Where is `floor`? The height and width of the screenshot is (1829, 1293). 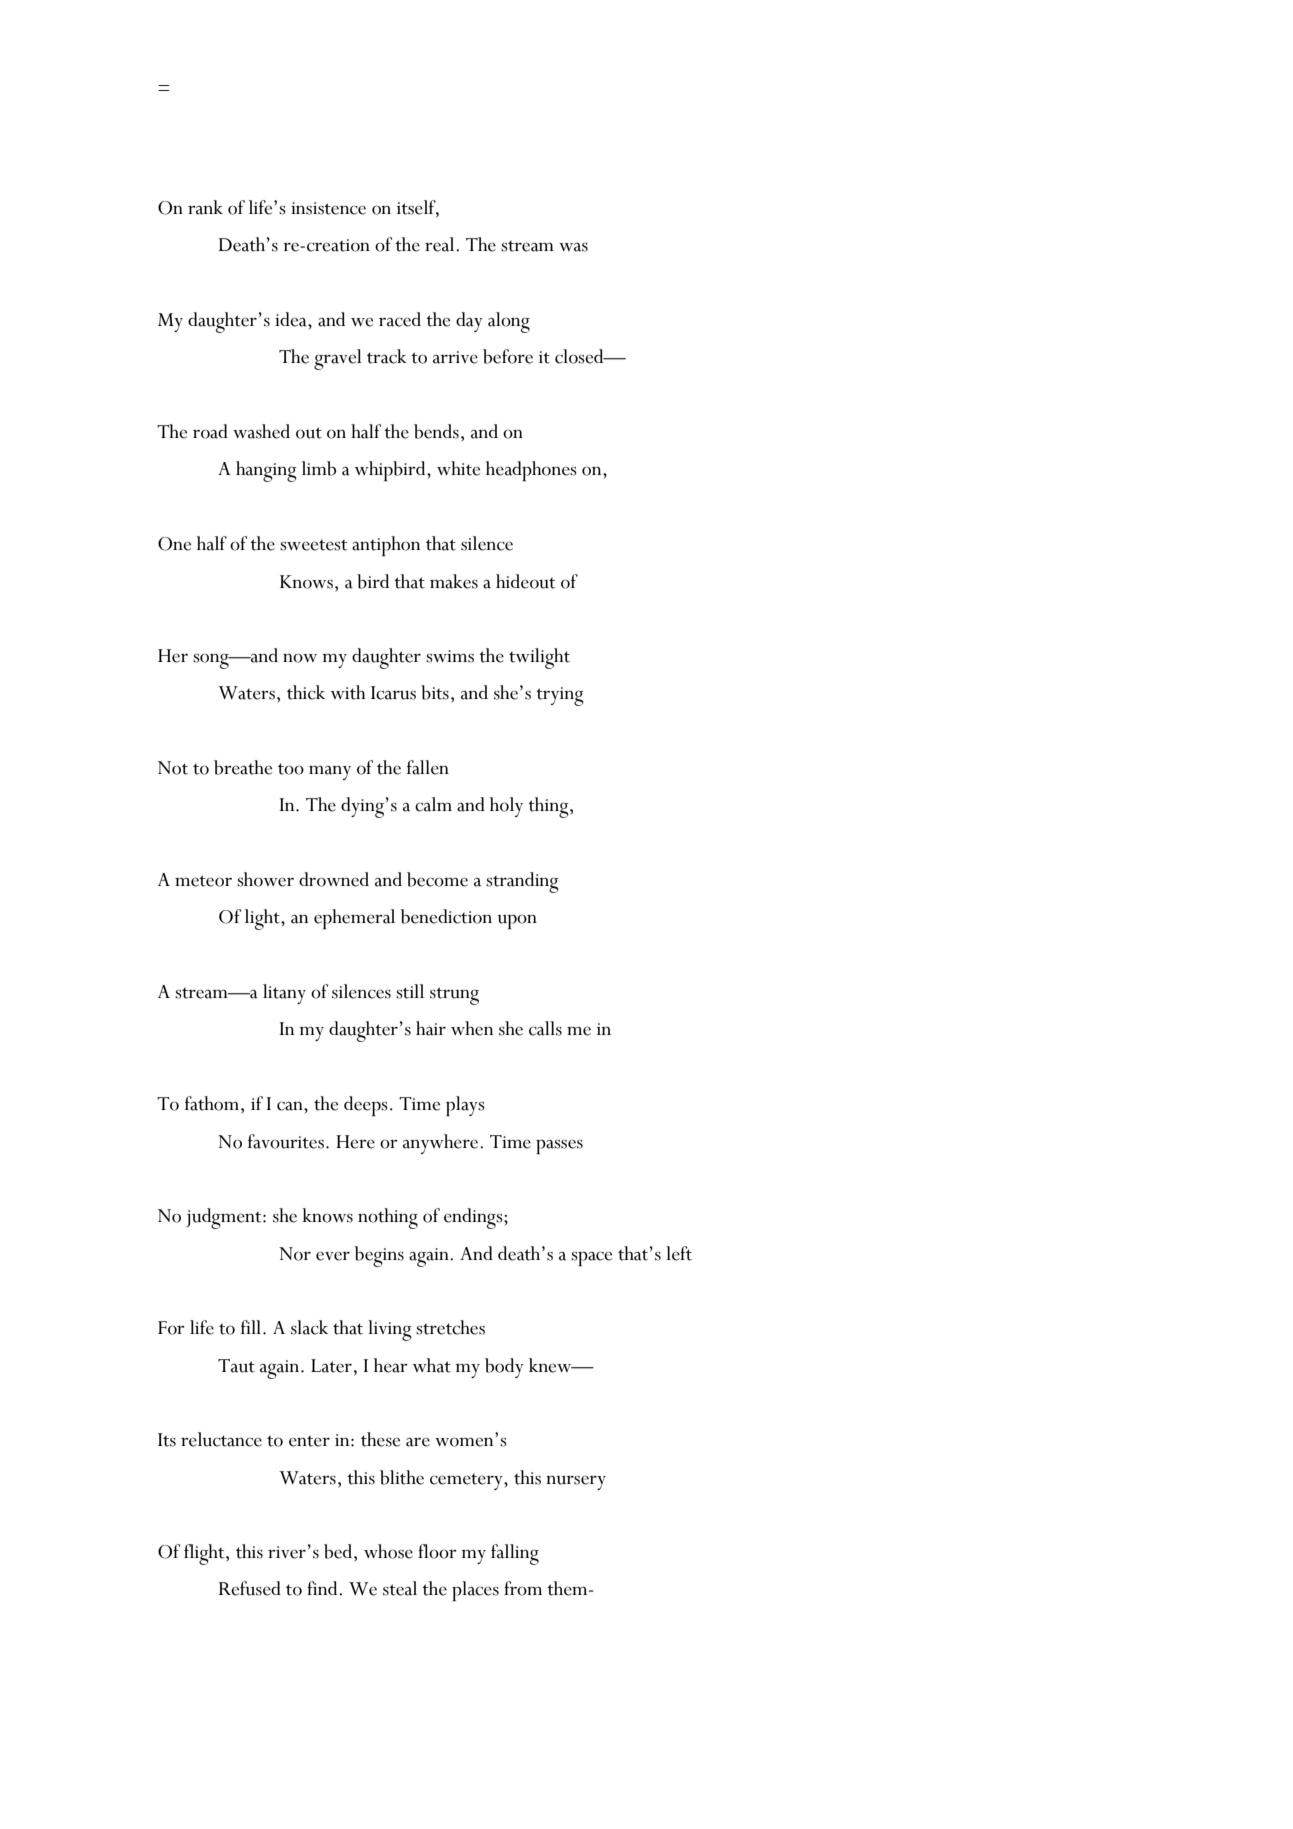
floor is located at coordinates (437, 1551).
